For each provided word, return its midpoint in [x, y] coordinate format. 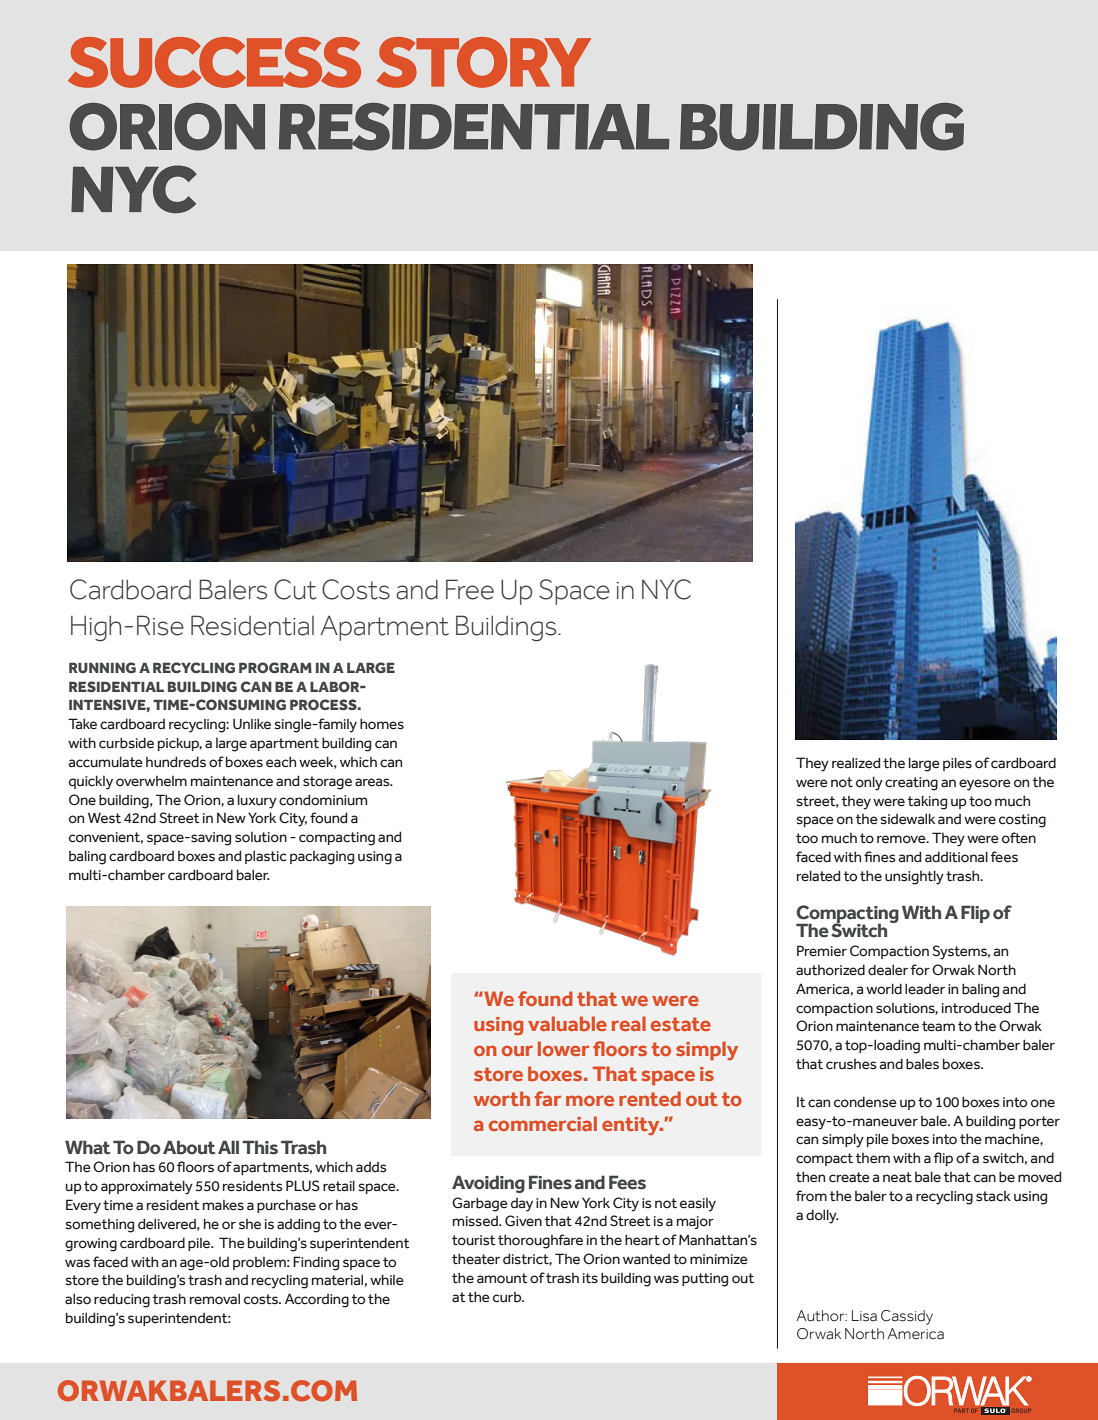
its [590, 1278]
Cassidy [907, 1317]
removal [215, 1299]
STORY [483, 62]
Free [470, 589]
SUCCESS [214, 62]
